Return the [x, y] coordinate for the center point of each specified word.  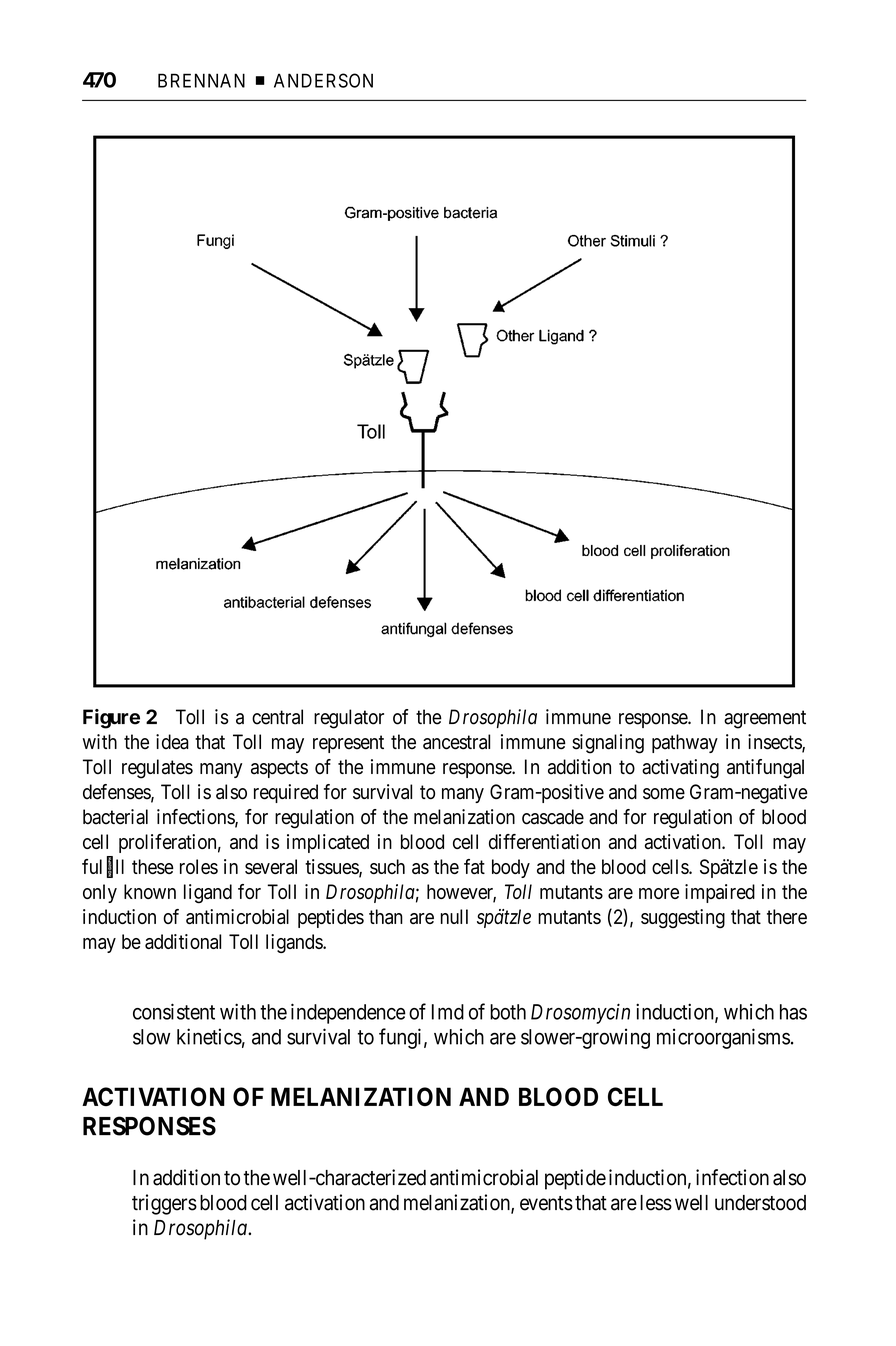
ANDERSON [323, 80]
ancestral [456, 742]
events [546, 1203]
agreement [765, 719]
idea [172, 742]
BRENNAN [201, 80]
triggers [164, 1204]
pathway [685, 743]
